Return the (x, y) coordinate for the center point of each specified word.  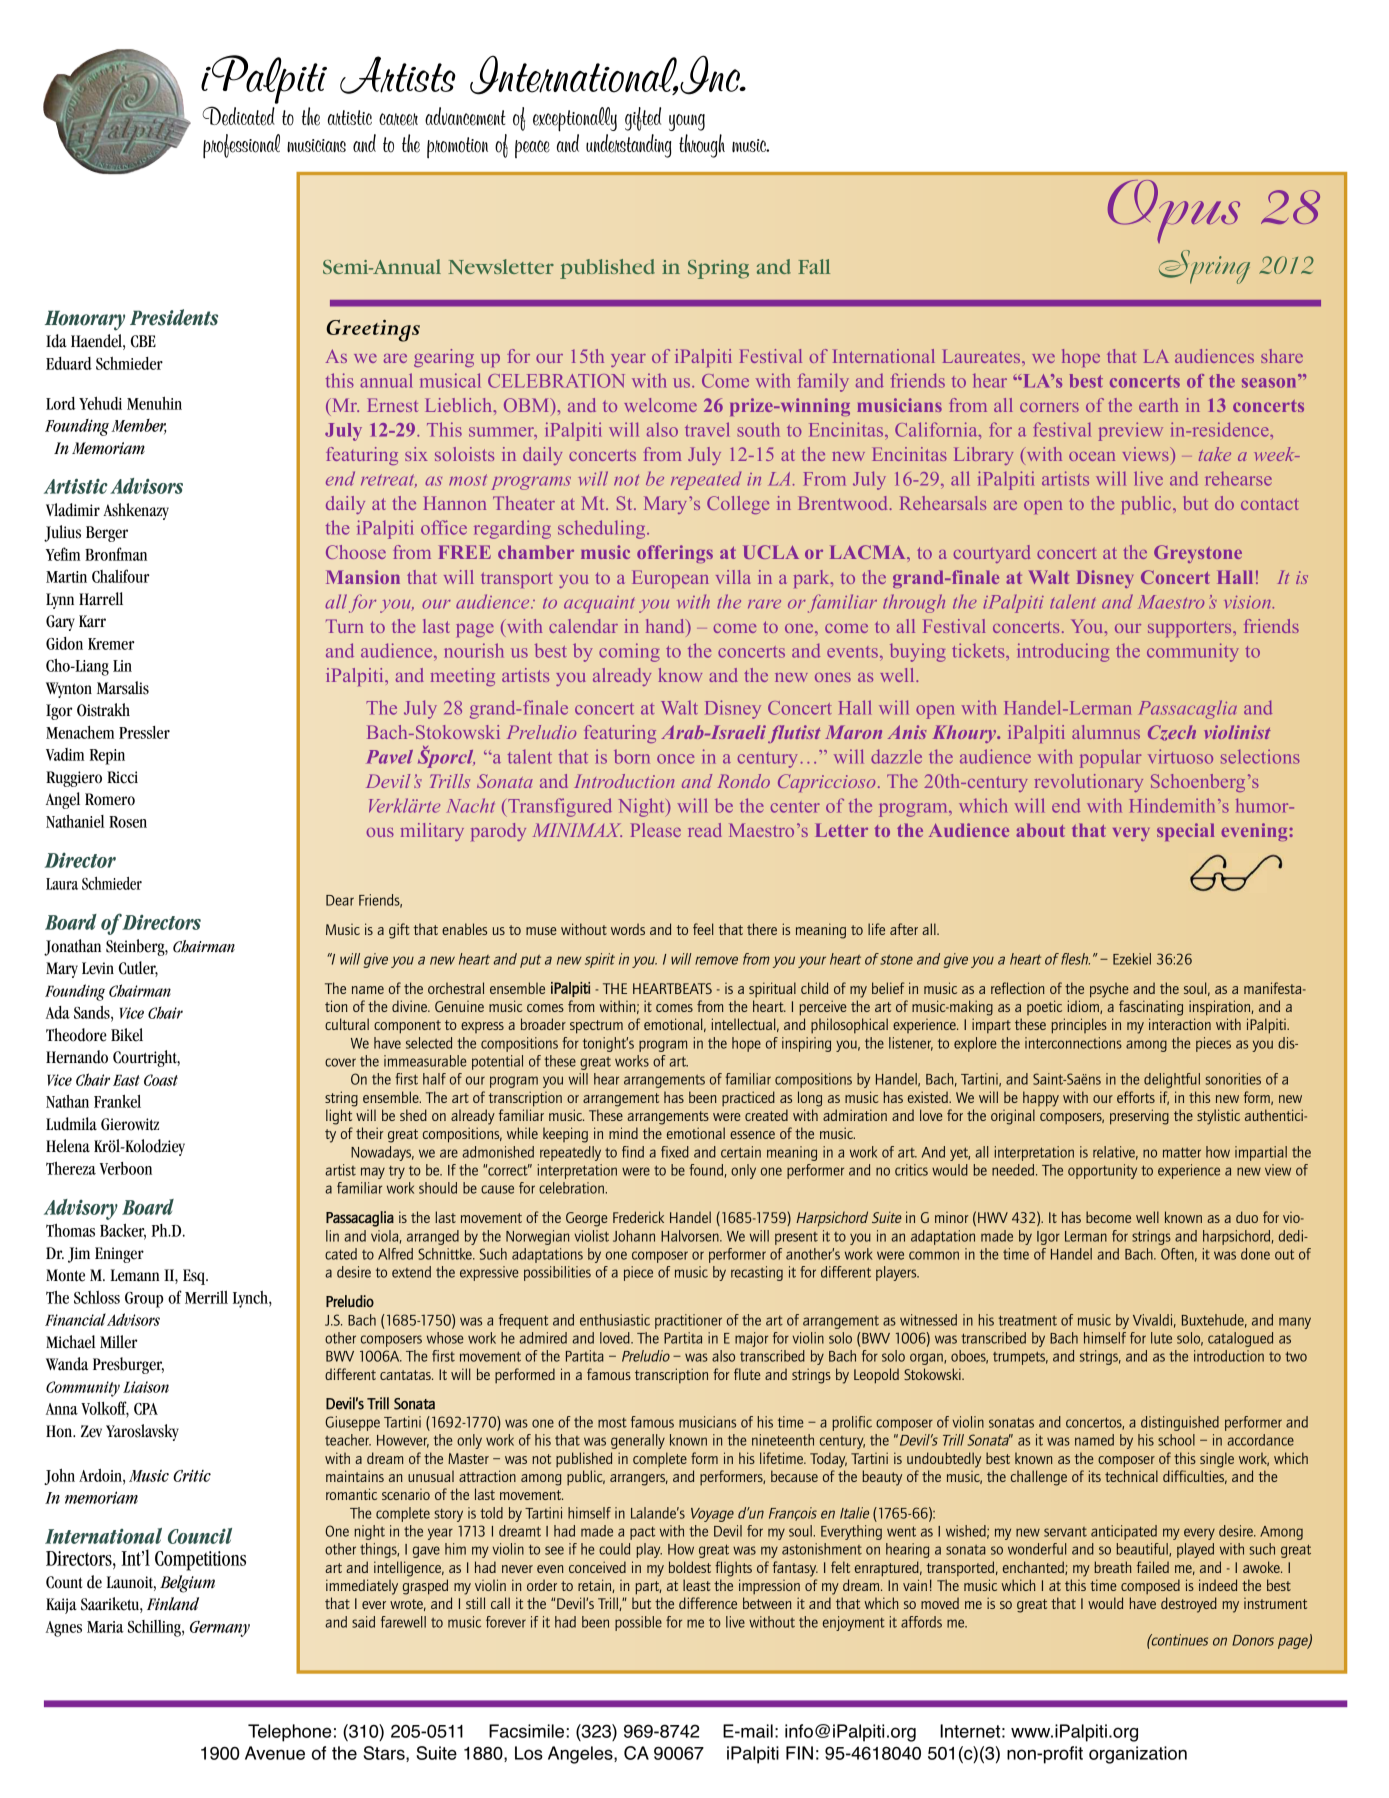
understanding (628, 146)
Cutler (138, 969)
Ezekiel (1132, 959)
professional (241, 146)
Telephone (289, 1733)
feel (703, 929)
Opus (1174, 211)
